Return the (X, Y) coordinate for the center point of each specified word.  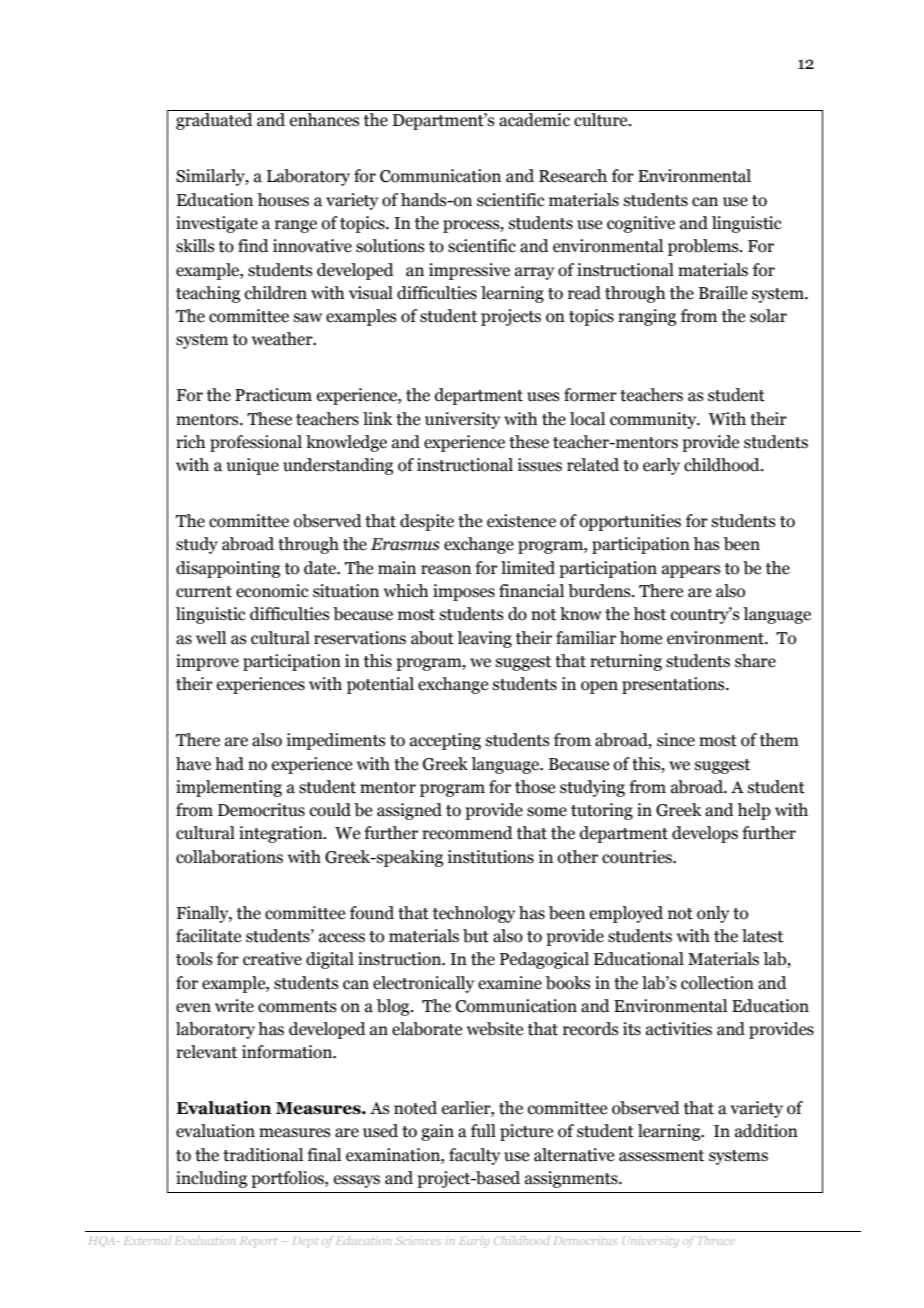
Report (258, 1242)
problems (704, 247)
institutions (491, 857)
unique (253, 466)
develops (705, 834)
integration (282, 834)
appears (691, 571)
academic (534, 120)
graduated (214, 121)
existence (521, 521)
